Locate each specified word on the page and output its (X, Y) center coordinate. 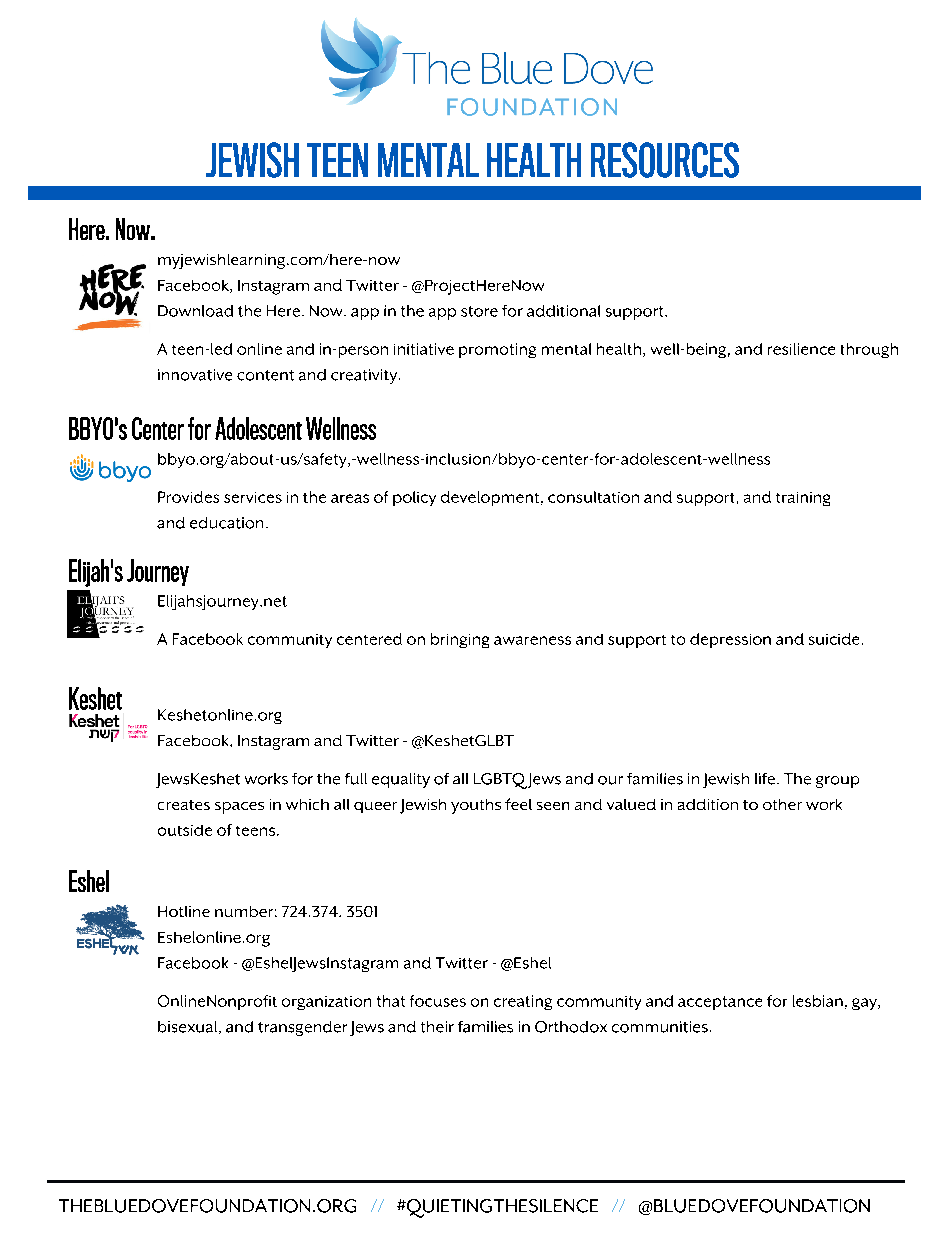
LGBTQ (500, 781)
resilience (801, 349)
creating (523, 1002)
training (803, 499)
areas (350, 498)
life (765, 779)
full (356, 779)
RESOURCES (665, 160)
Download (195, 311)
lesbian (818, 1001)
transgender (302, 1028)
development (491, 498)
